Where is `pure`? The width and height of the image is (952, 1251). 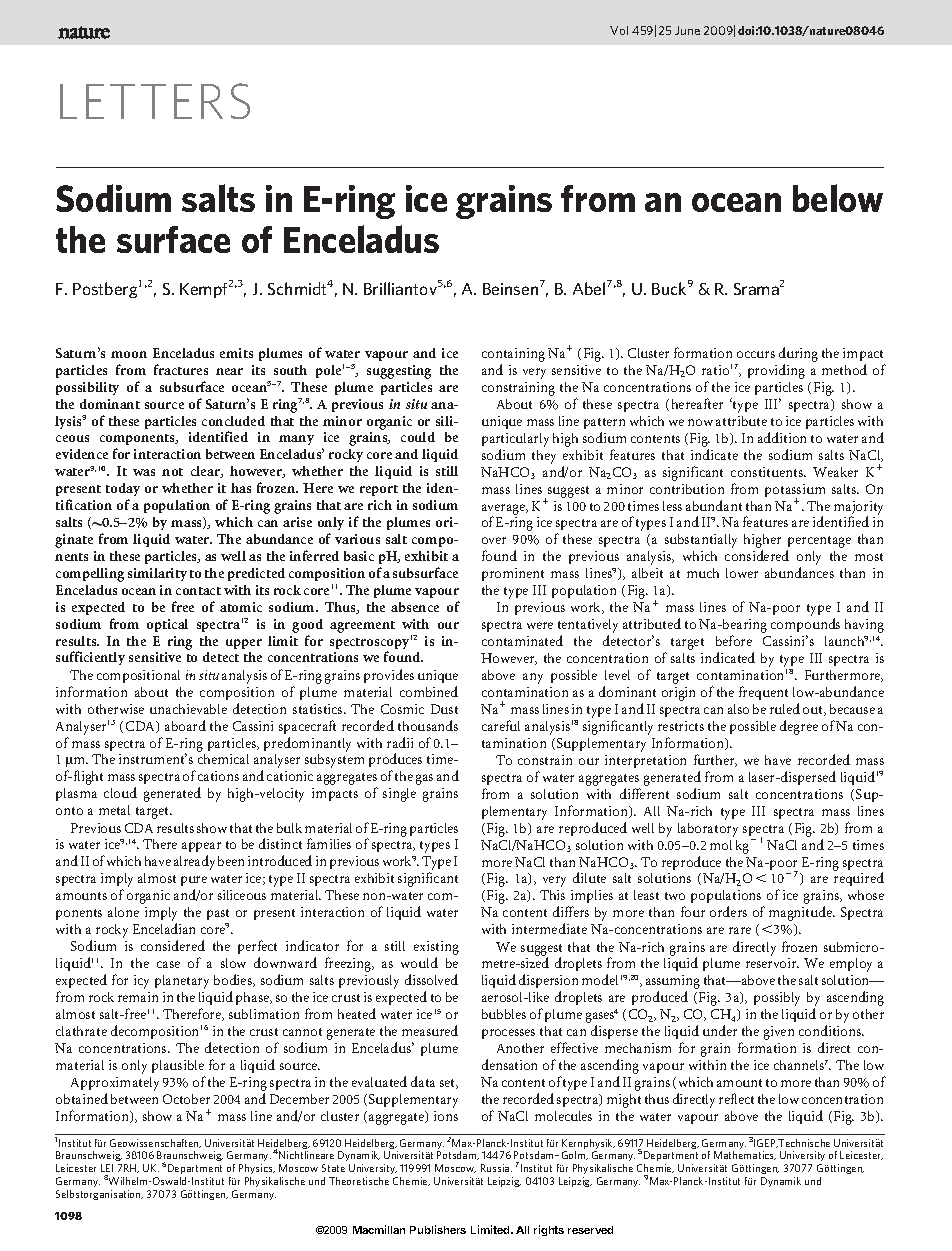
pure is located at coordinates (194, 883).
